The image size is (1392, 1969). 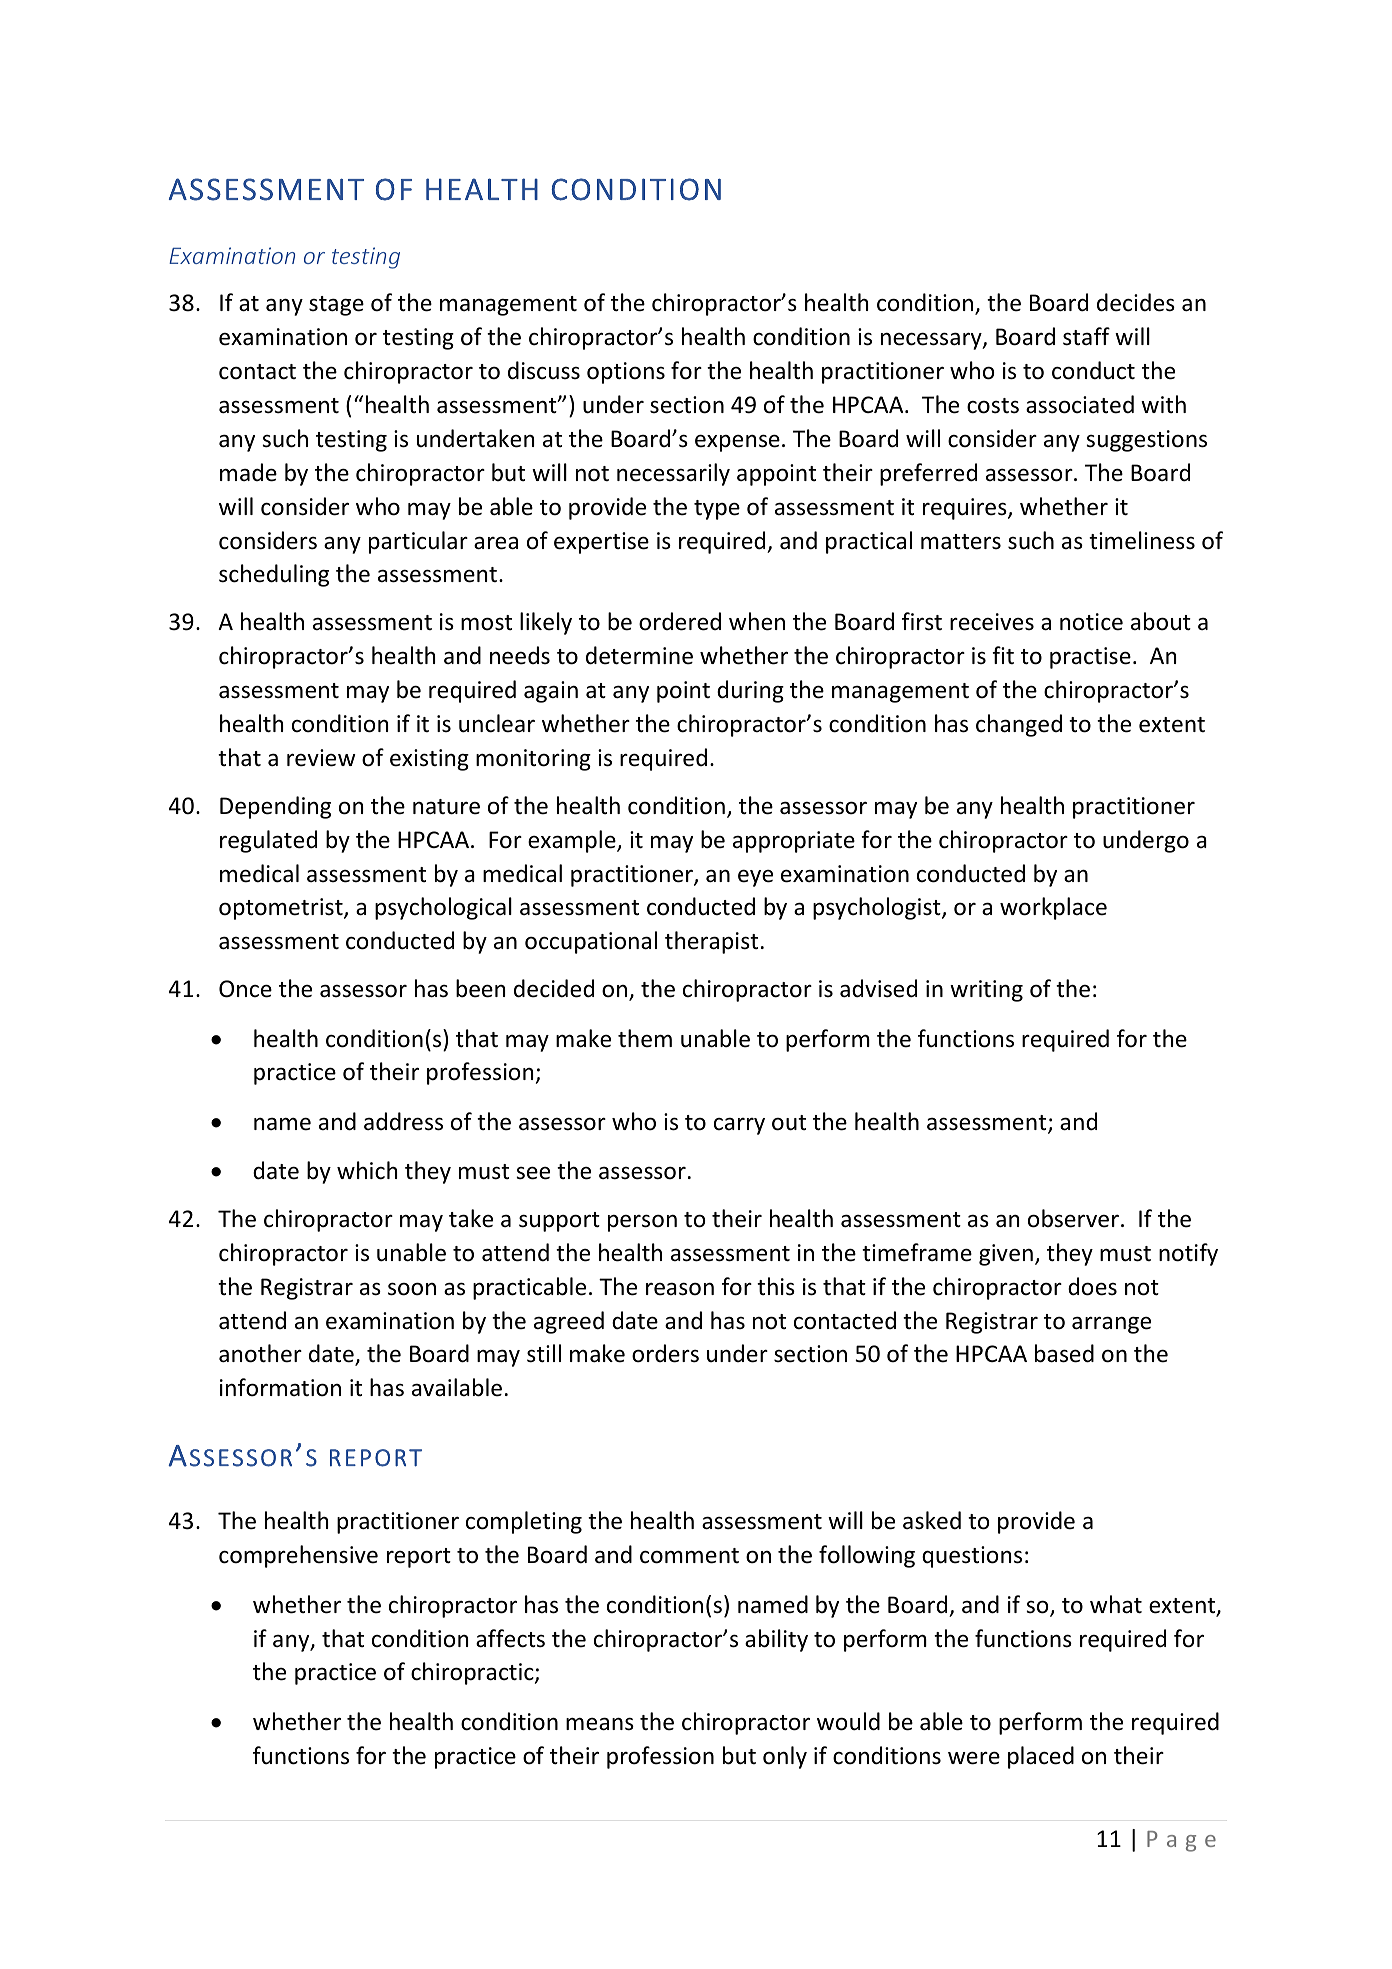 What do you see at coordinates (680, 1289) in the page?
I see `reason` at bounding box center [680, 1289].
